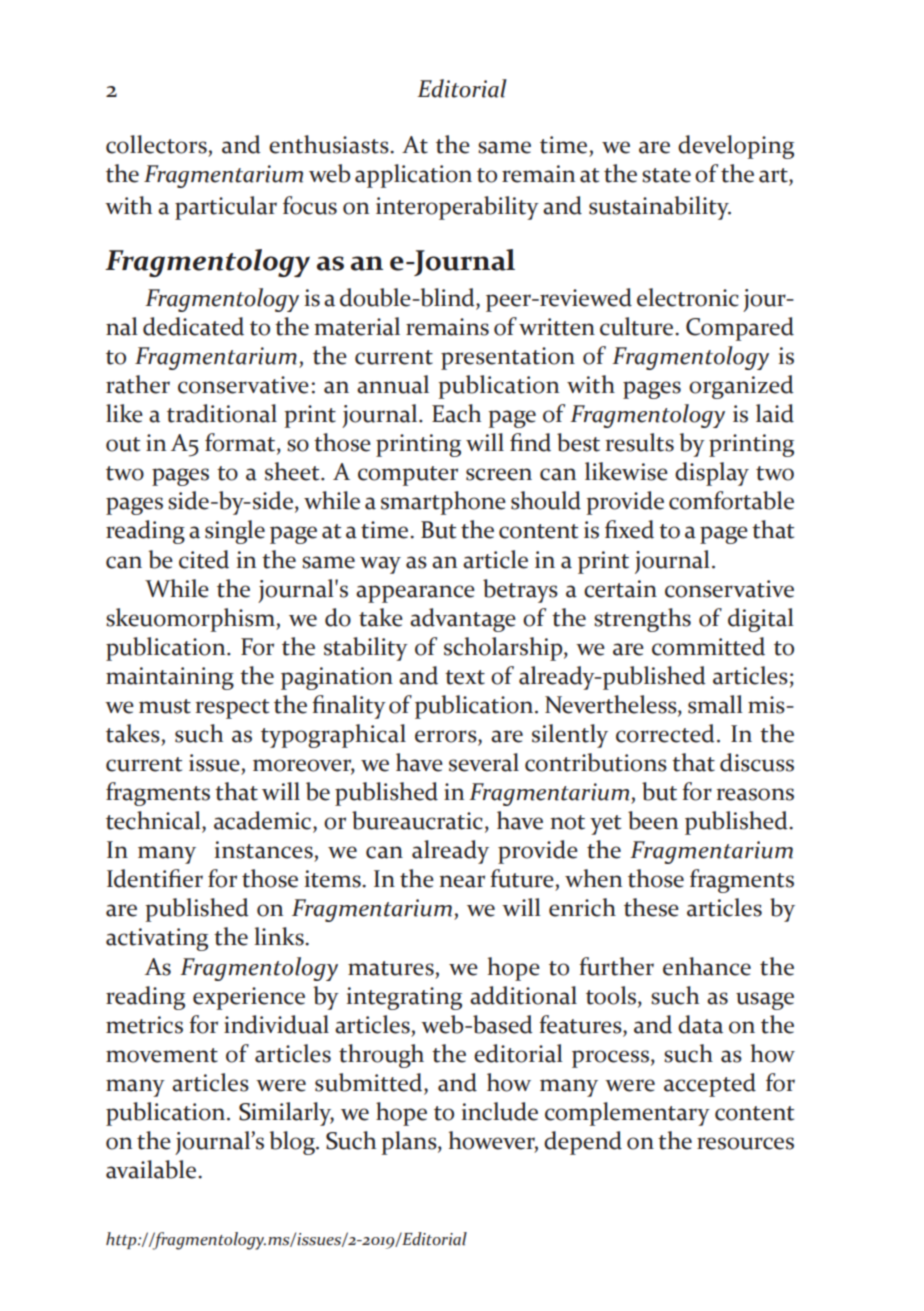 This screenshot has width=924, height=1311. I want to click on these, so click(651, 907).
